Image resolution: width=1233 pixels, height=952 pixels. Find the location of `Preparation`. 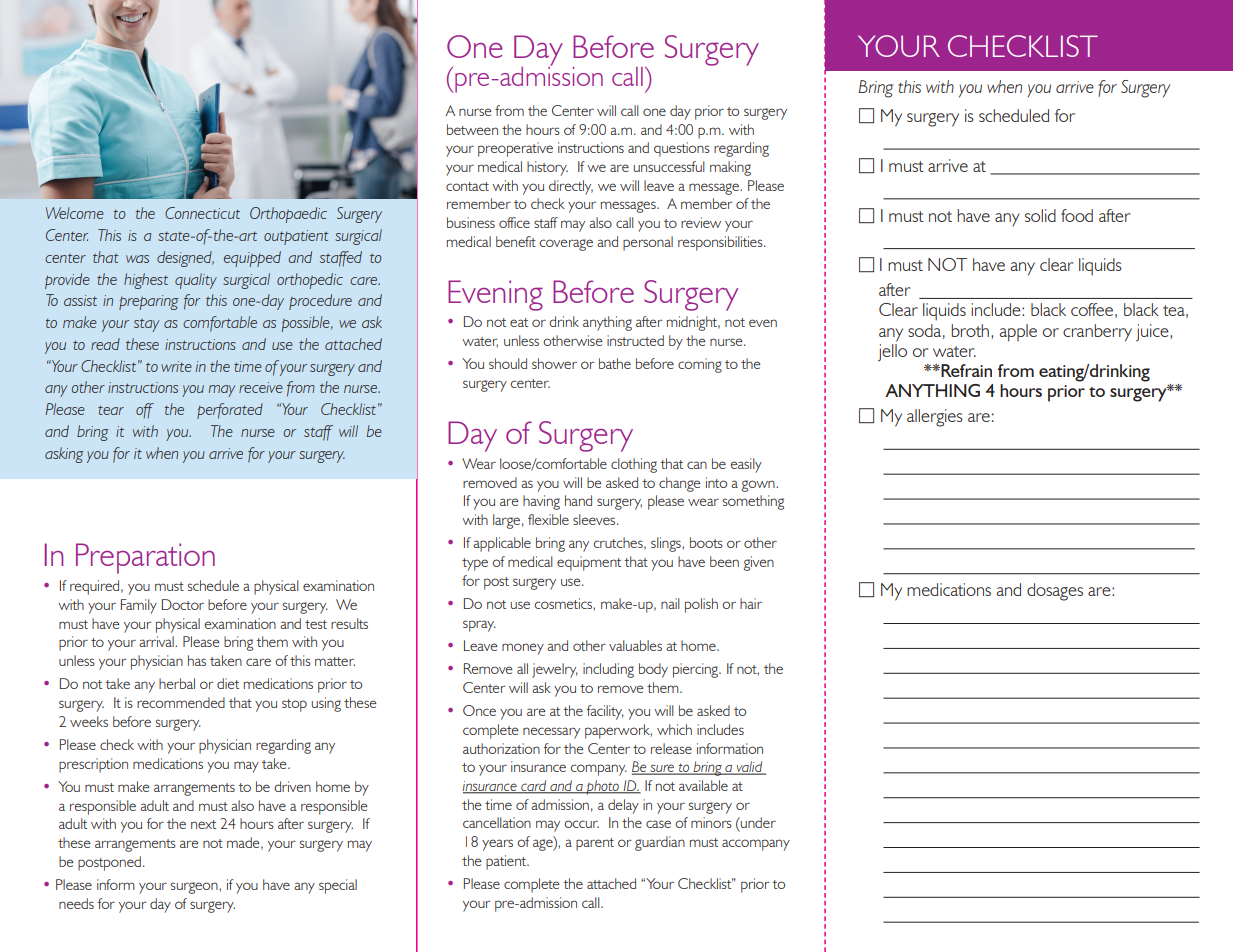

Preparation is located at coordinates (145, 558).
